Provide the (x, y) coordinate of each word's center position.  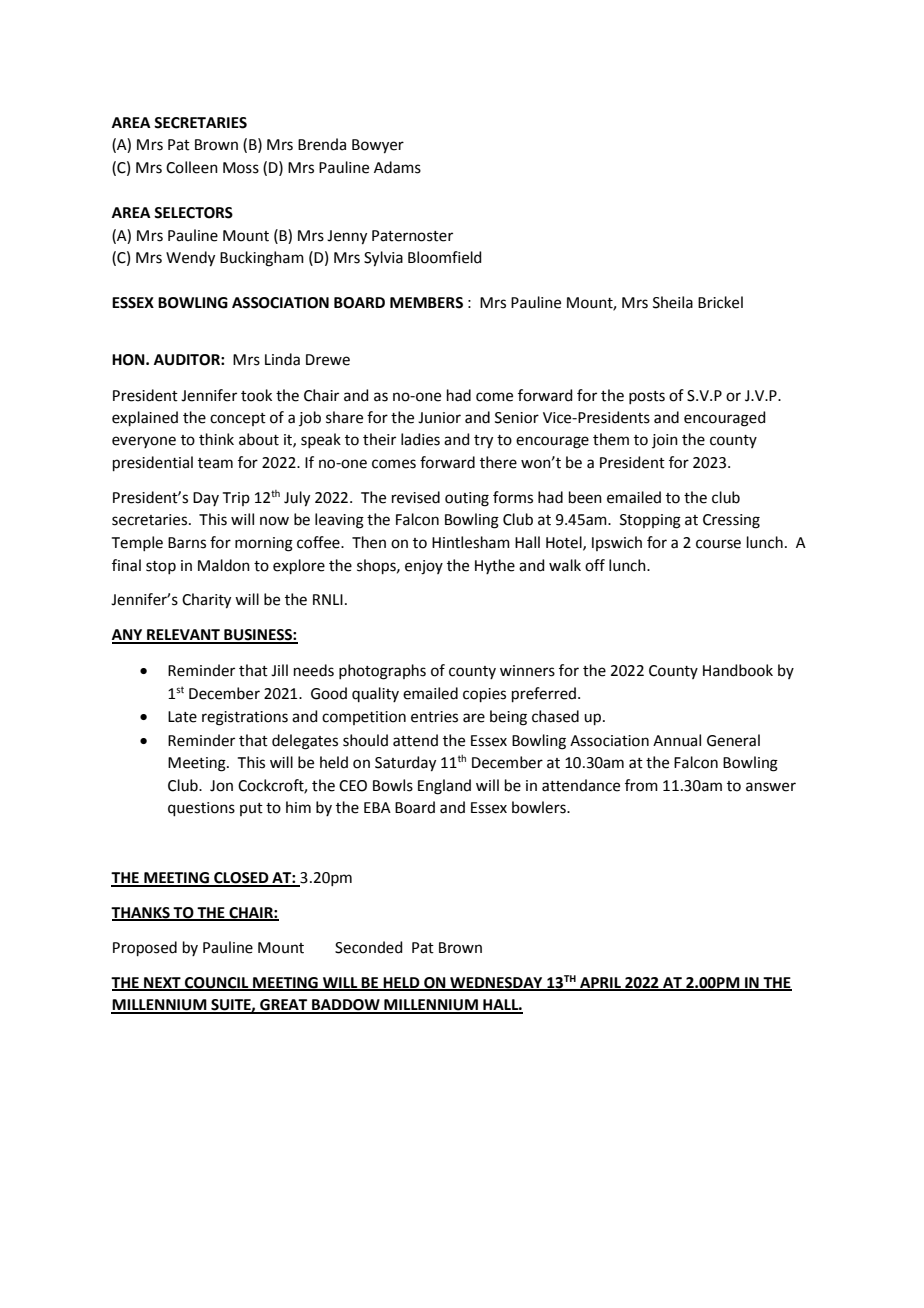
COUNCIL (217, 984)
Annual (677, 740)
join (665, 441)
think (216, 439)
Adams (397, 167)
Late (182, 717)
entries (434, 717)
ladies (420, 439)
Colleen (192, 167)
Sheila (673, 302)
